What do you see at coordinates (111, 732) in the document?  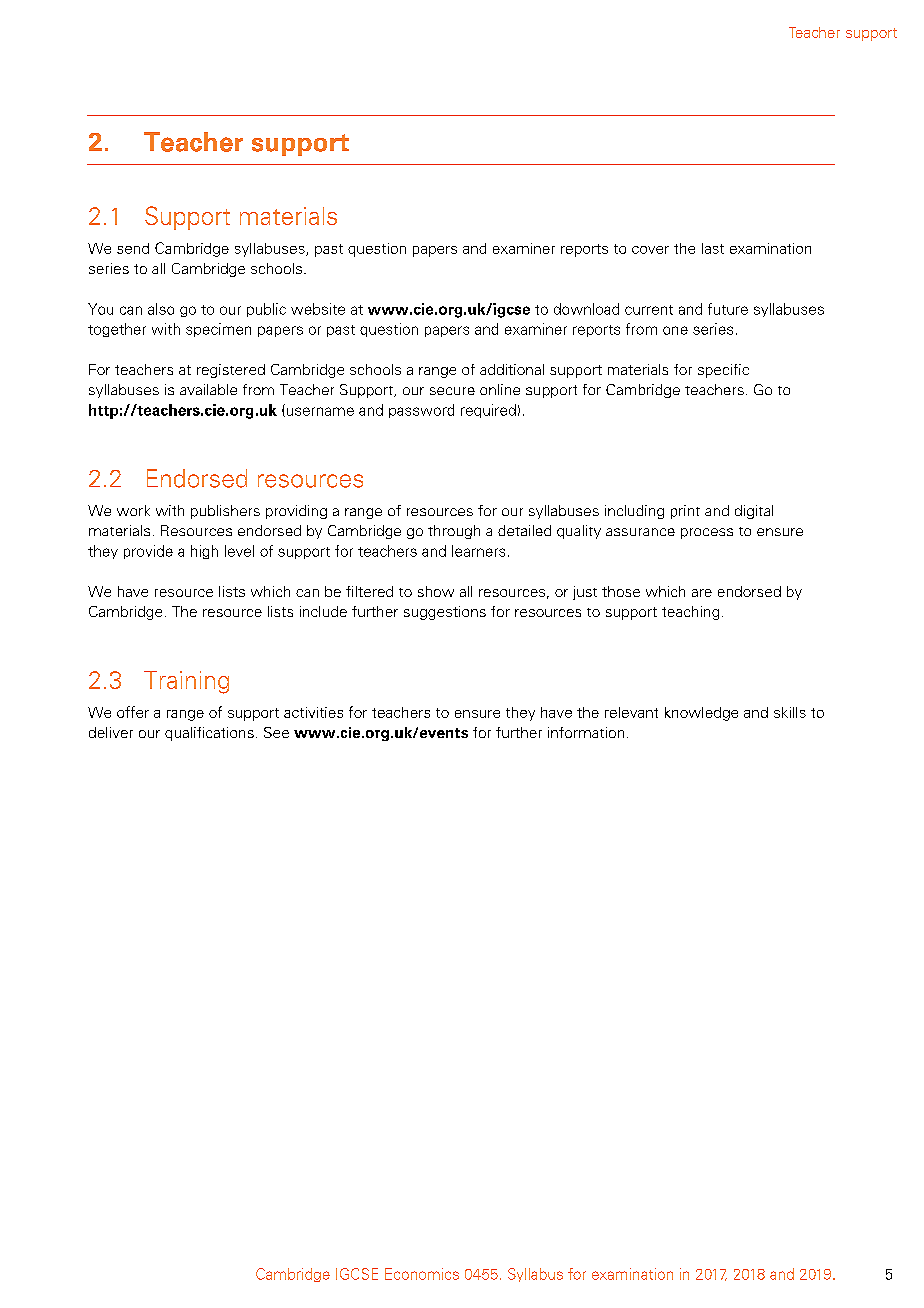 I see `deliver` at bounding box center [111, 732].
